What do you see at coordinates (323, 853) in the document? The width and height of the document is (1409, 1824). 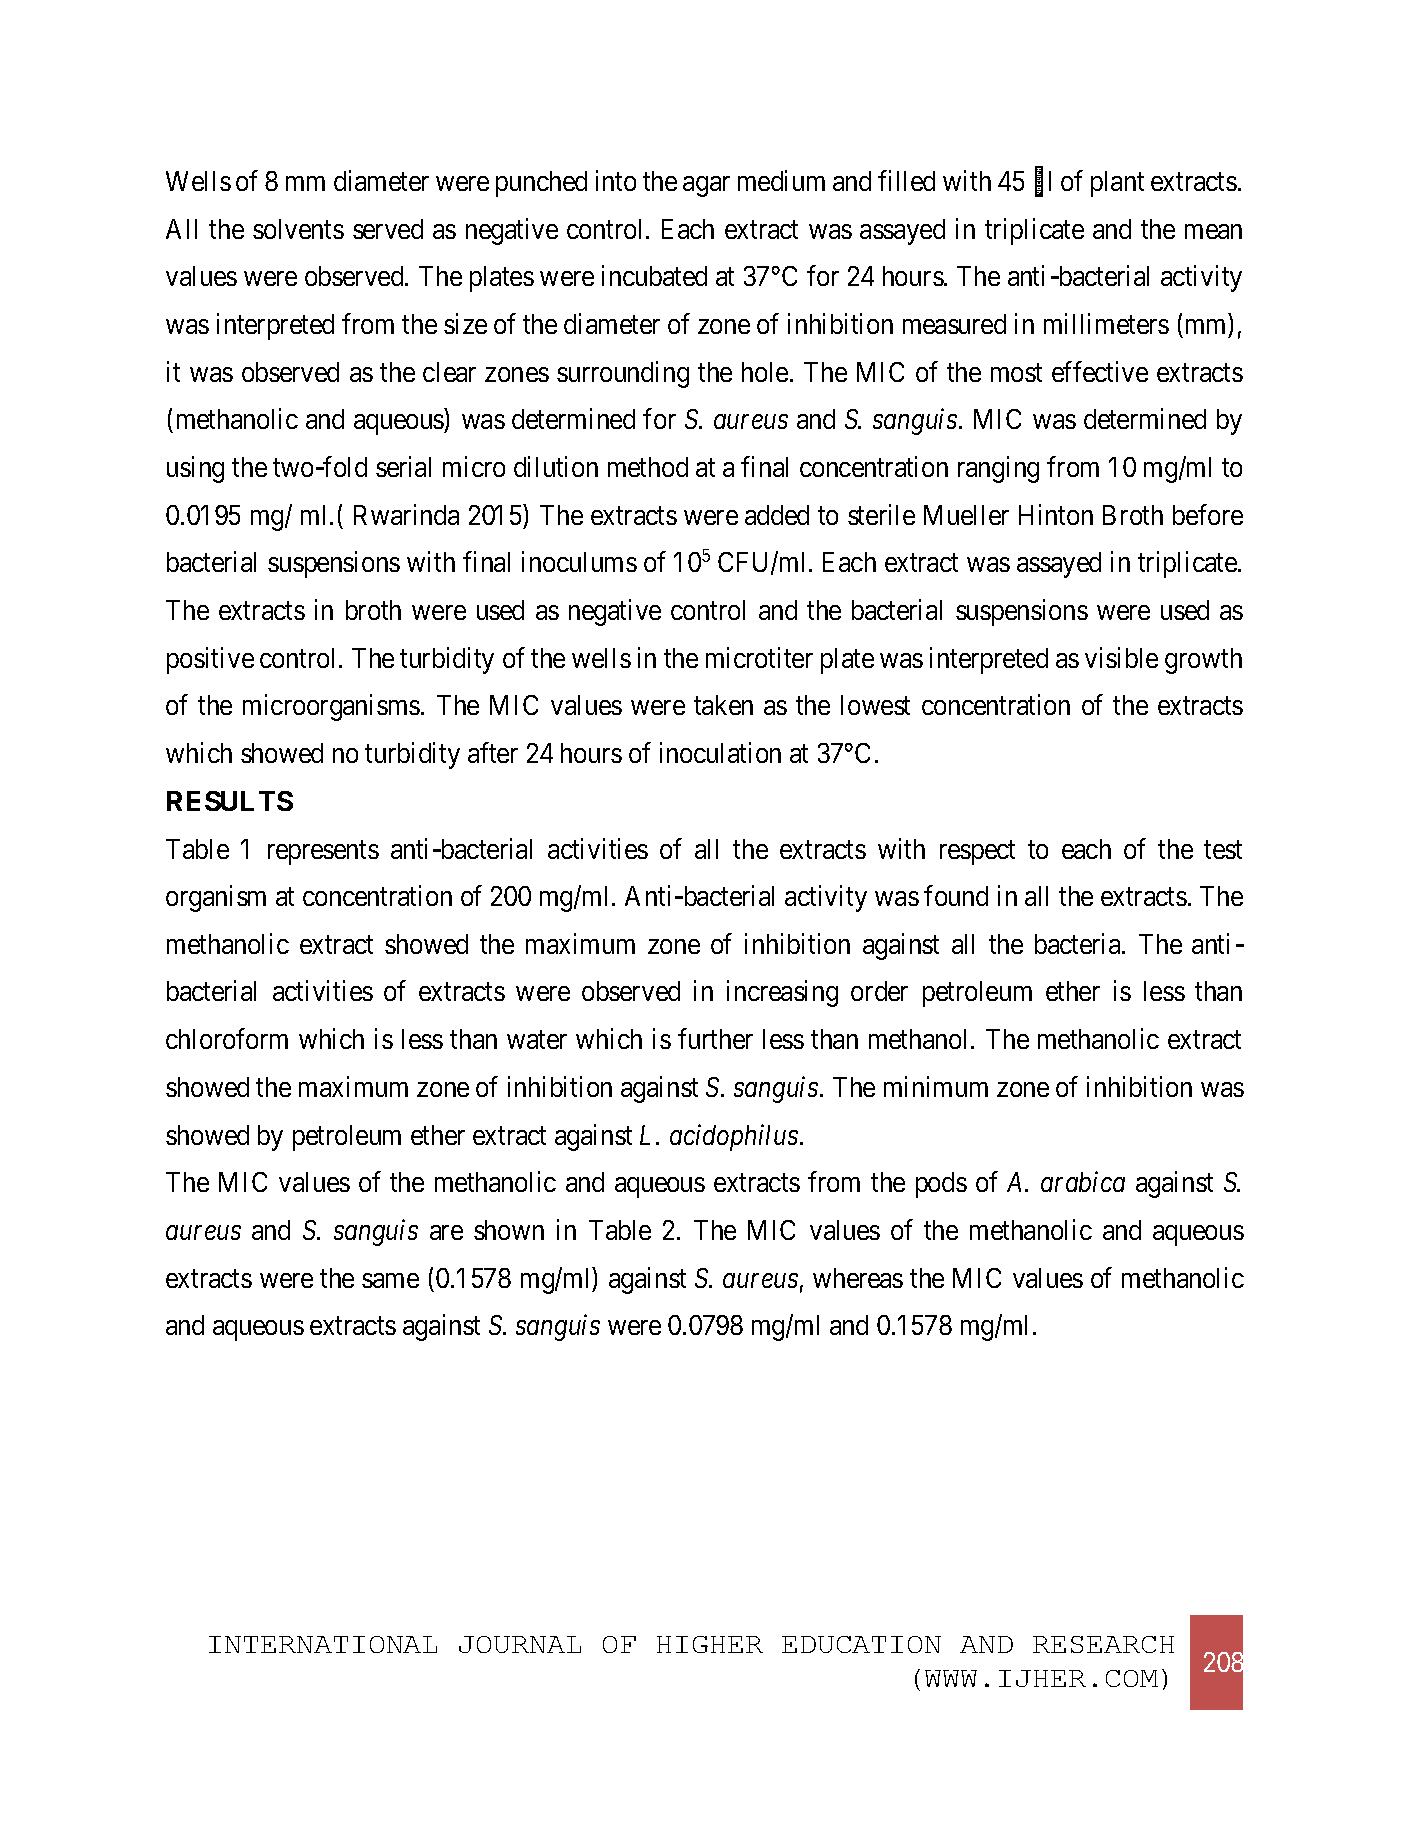 I see `represents` at bounding box center [323, 853].
